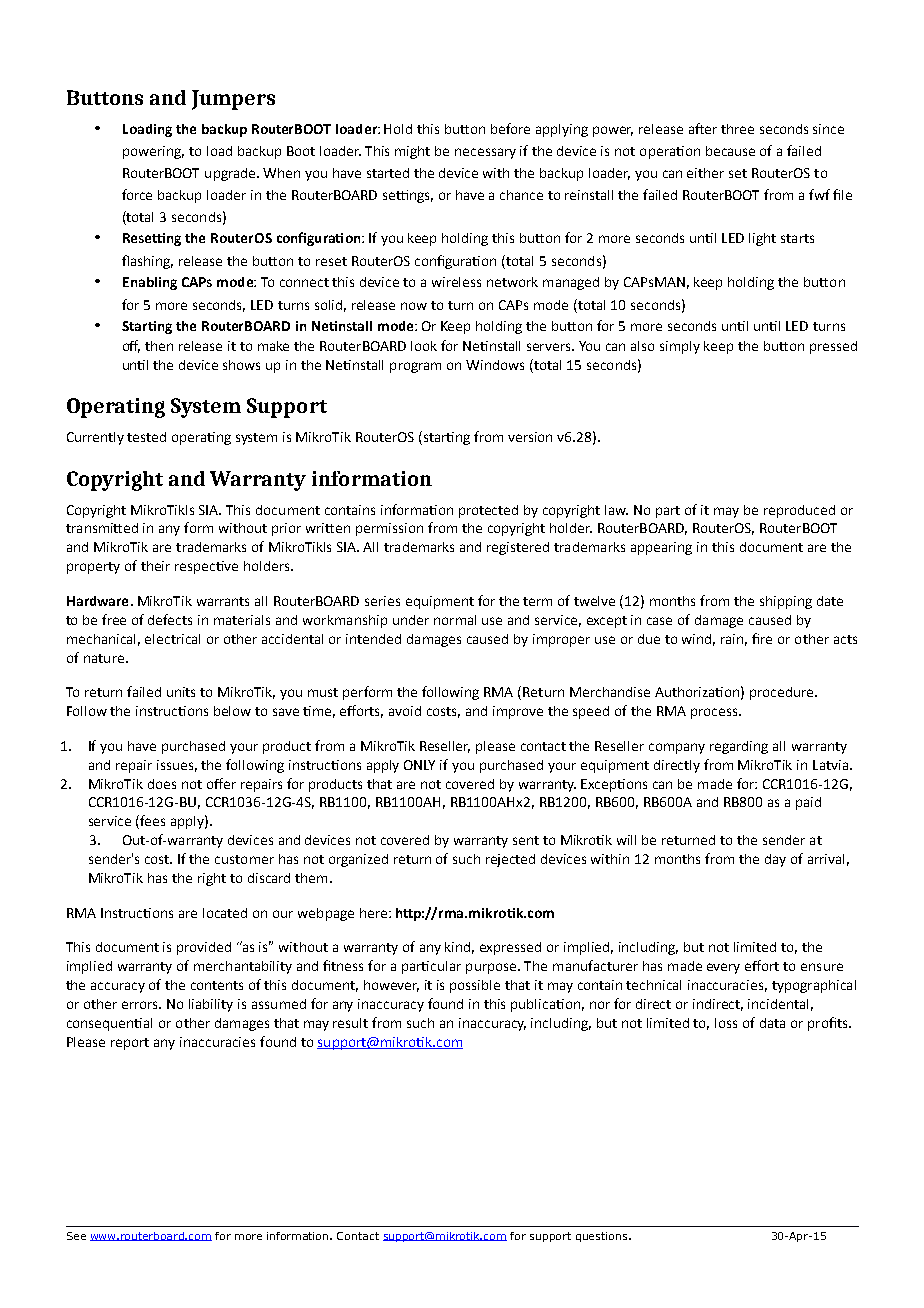 This screenshot has height=1308, width=924. What do you see at coordinates (76, 1236) in the screenshot?
I see `See` at bounding box center [76, 1236].
